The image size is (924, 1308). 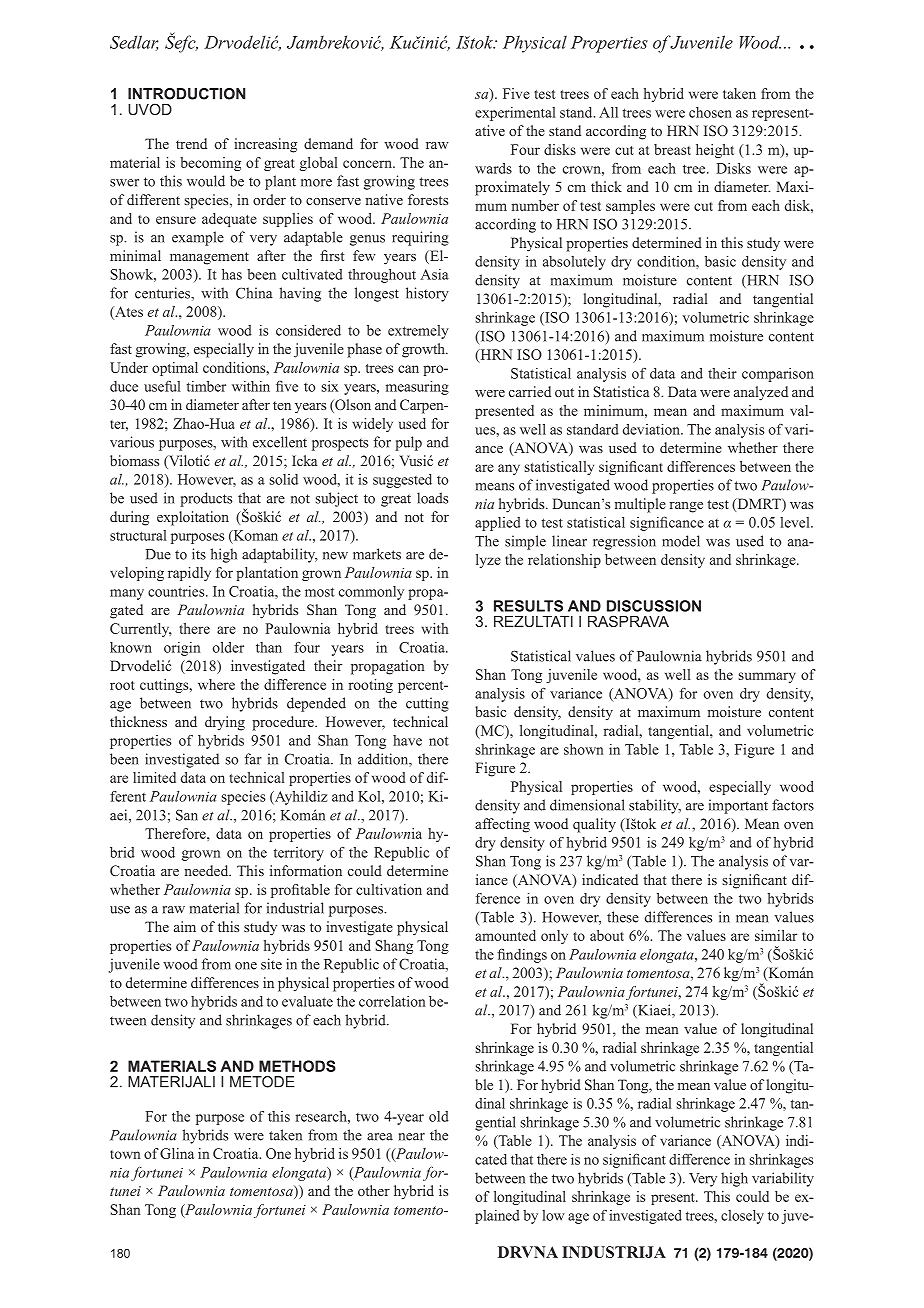 What do you see at coordinates (417, 388) in the screenshot?
I see `measuring` at bounding box center [417, 388].
